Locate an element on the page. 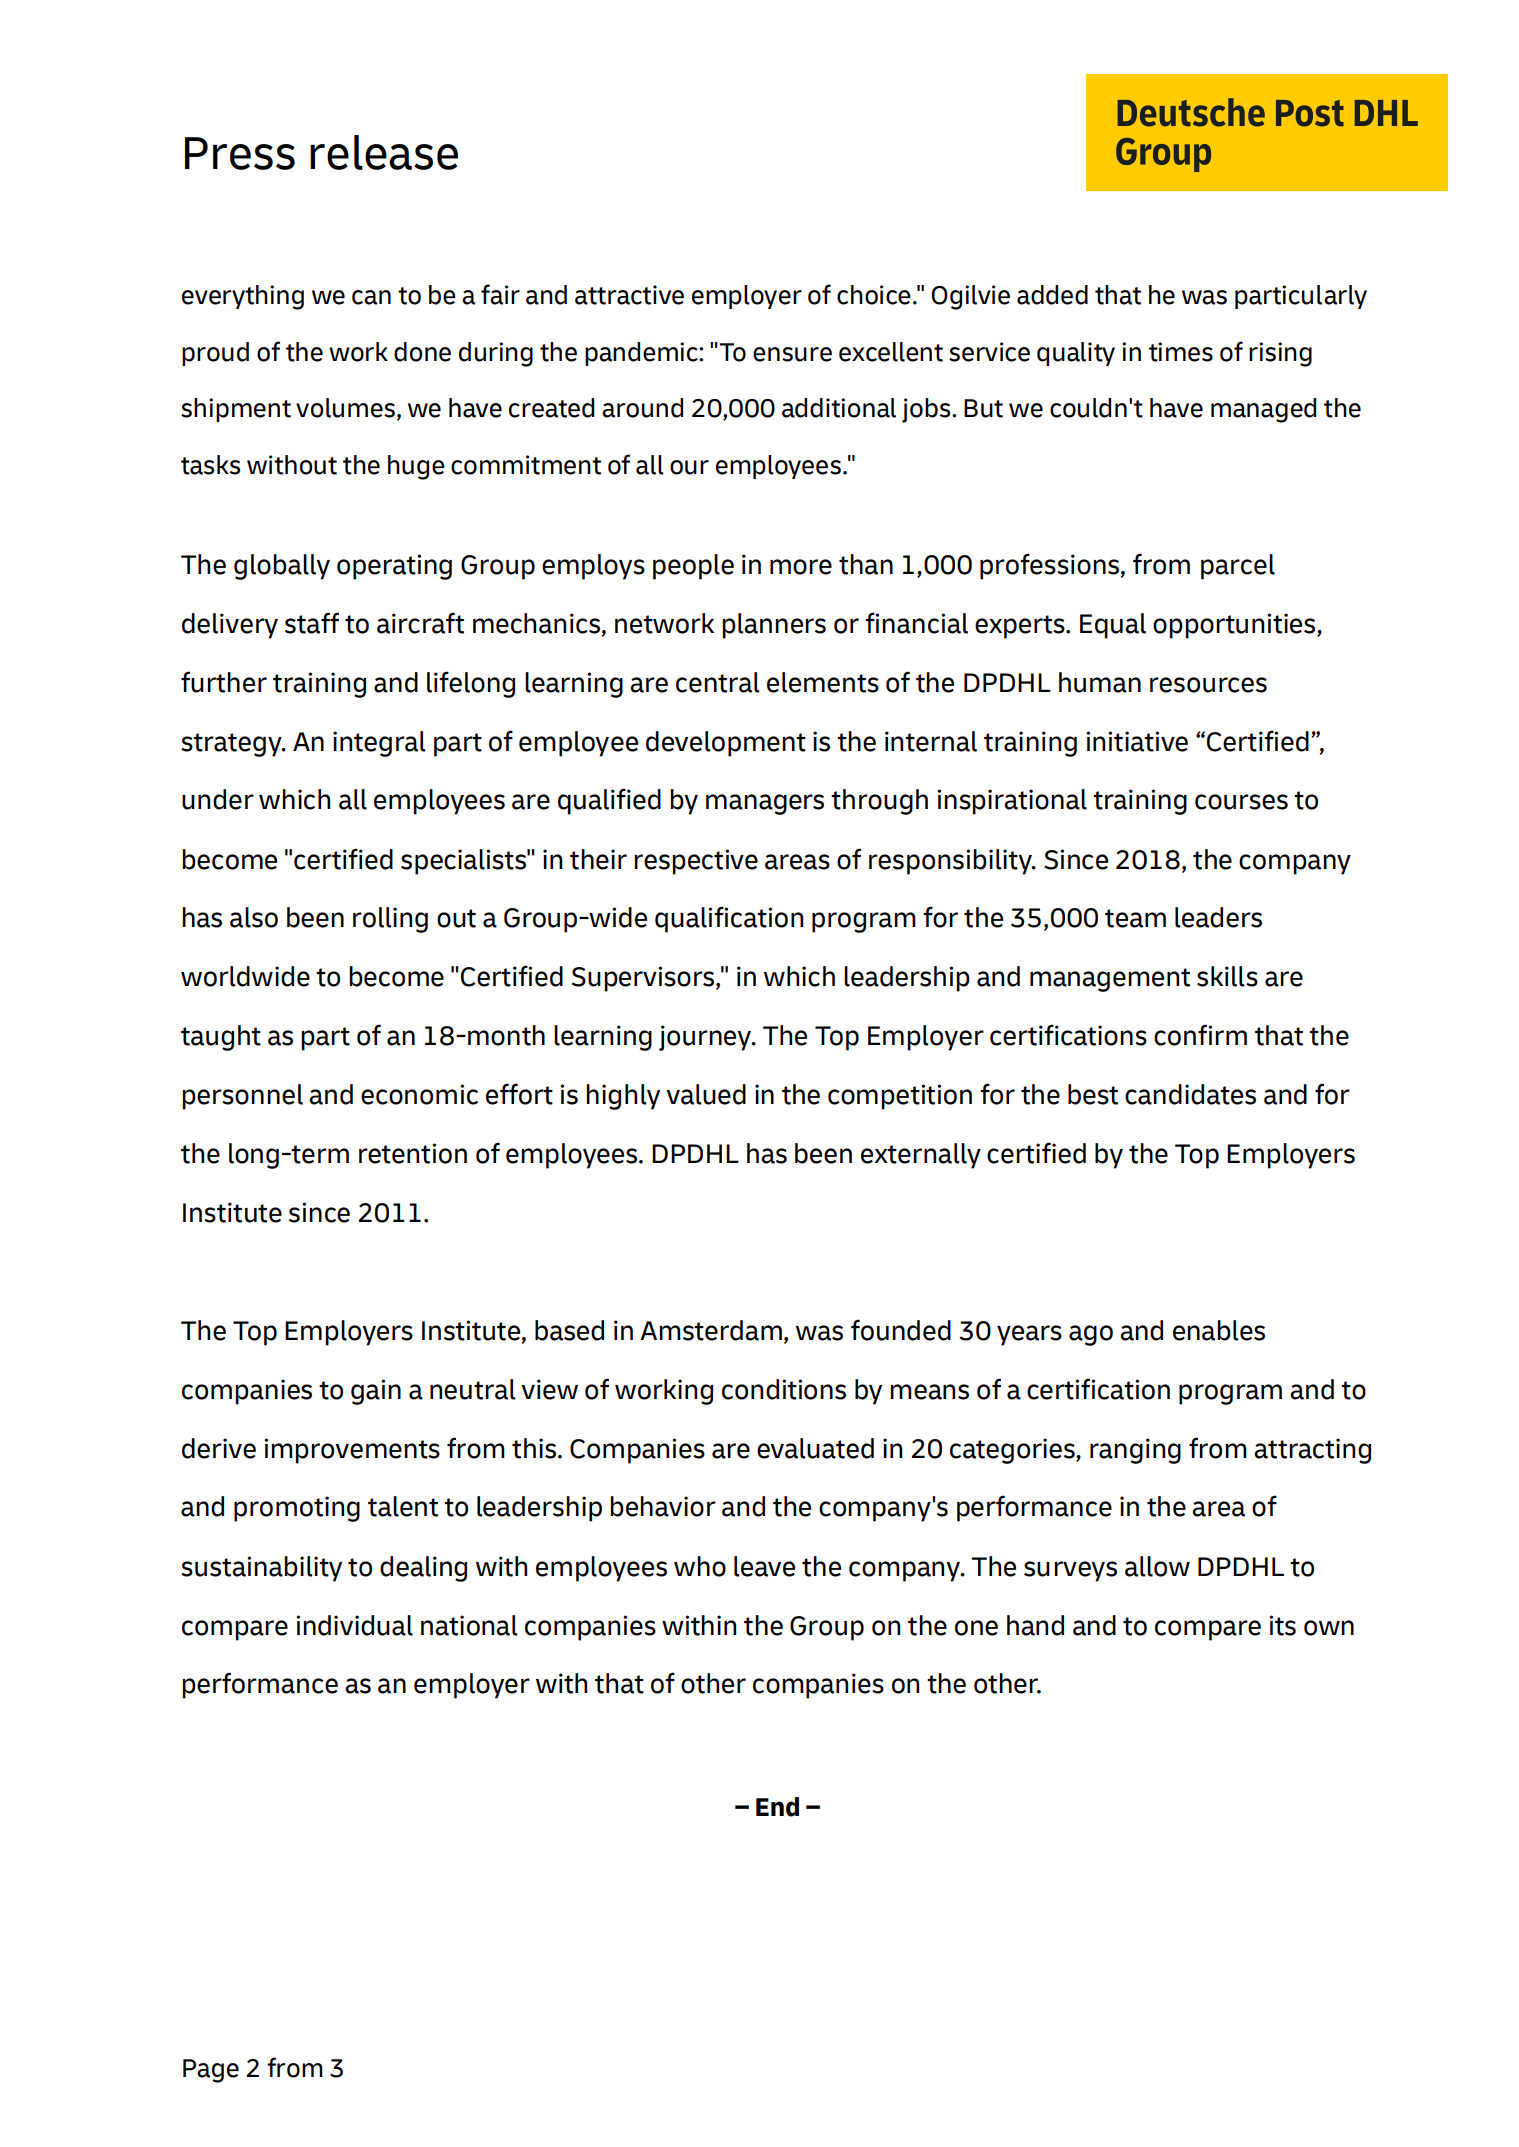  choice is located at coordinates (874, 295).
